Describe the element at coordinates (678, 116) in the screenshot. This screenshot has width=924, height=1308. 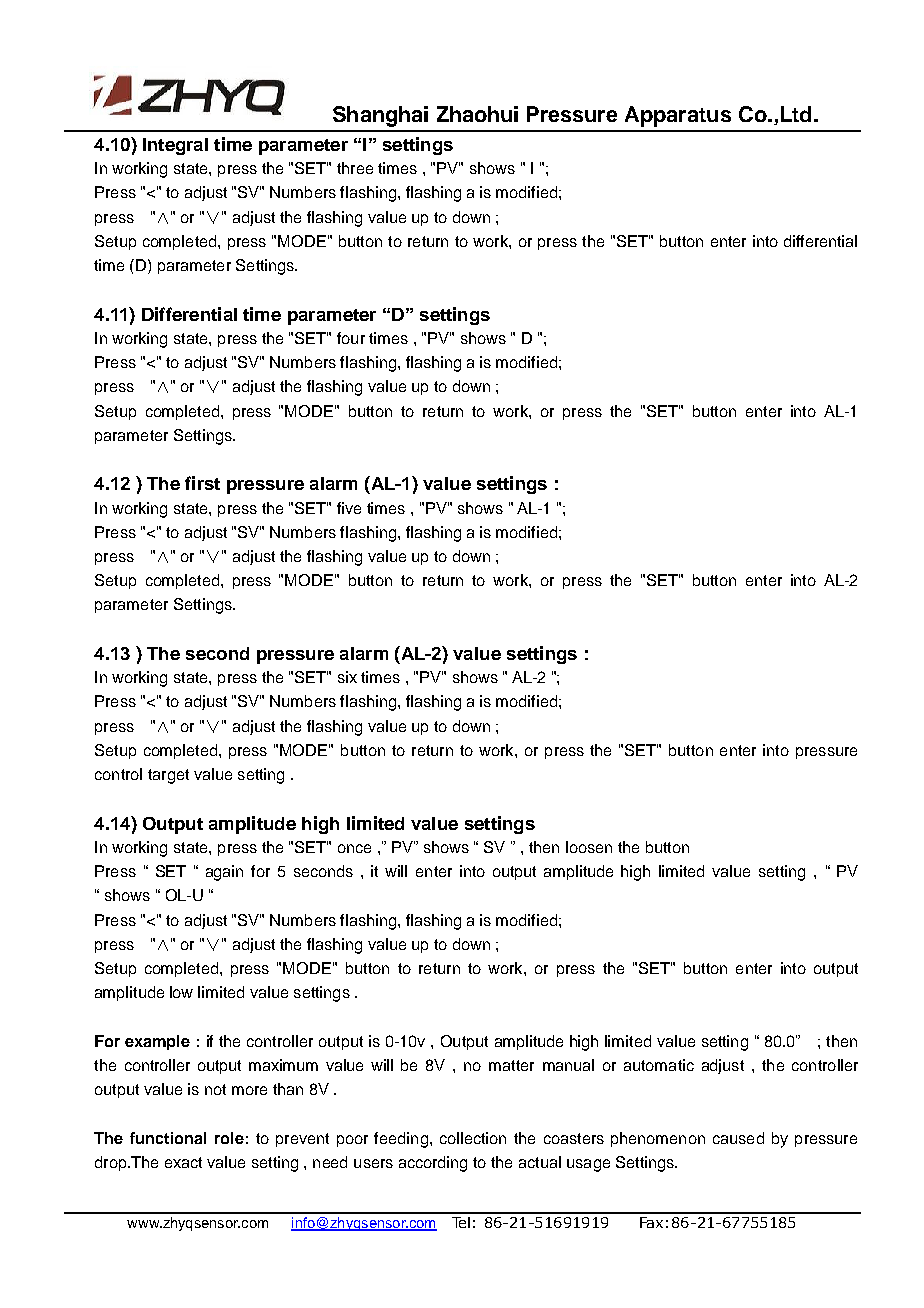
I see `Apparatus` at that location.
